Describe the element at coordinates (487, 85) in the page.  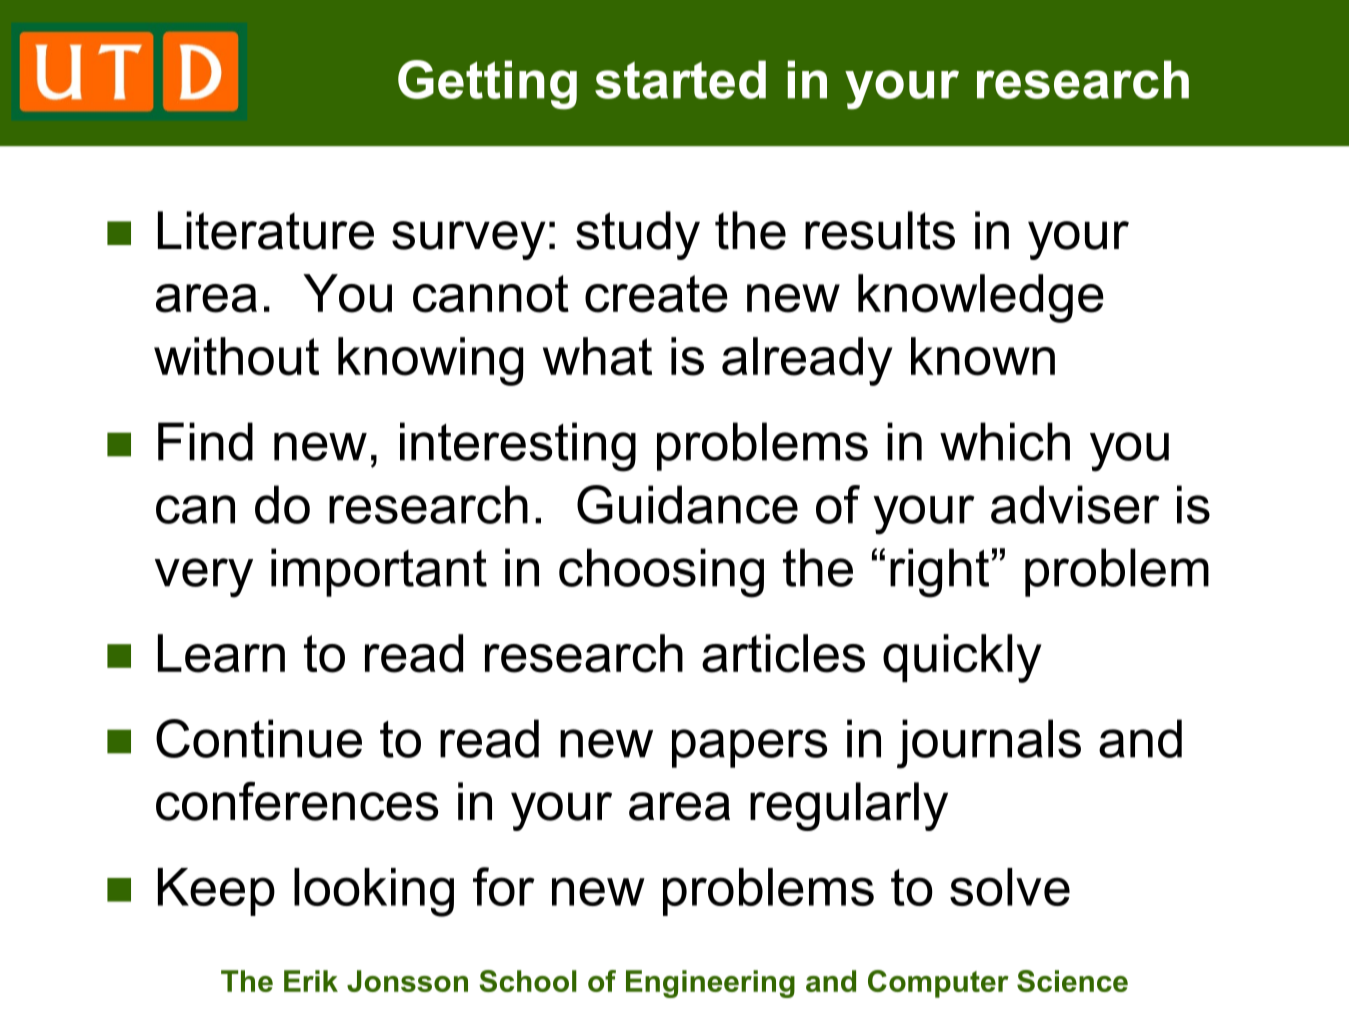
I see `Getting` at that location.
